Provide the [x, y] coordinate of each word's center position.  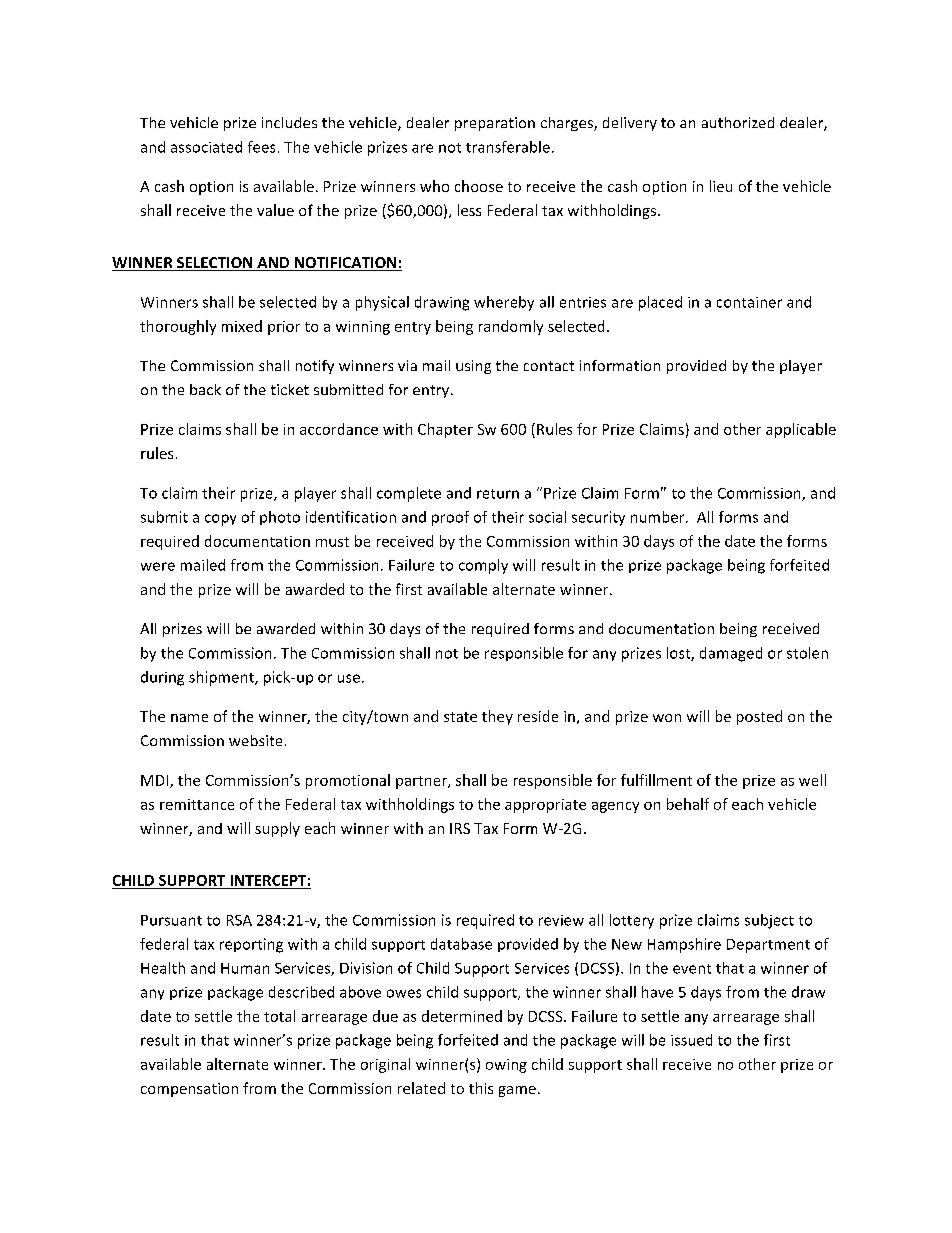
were [158, 566]
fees [261, 147]
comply [483, 566]
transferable [508, 147]
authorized [738, 122]
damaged [731, 654]
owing [506, 1066]
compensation [189, 1090]
